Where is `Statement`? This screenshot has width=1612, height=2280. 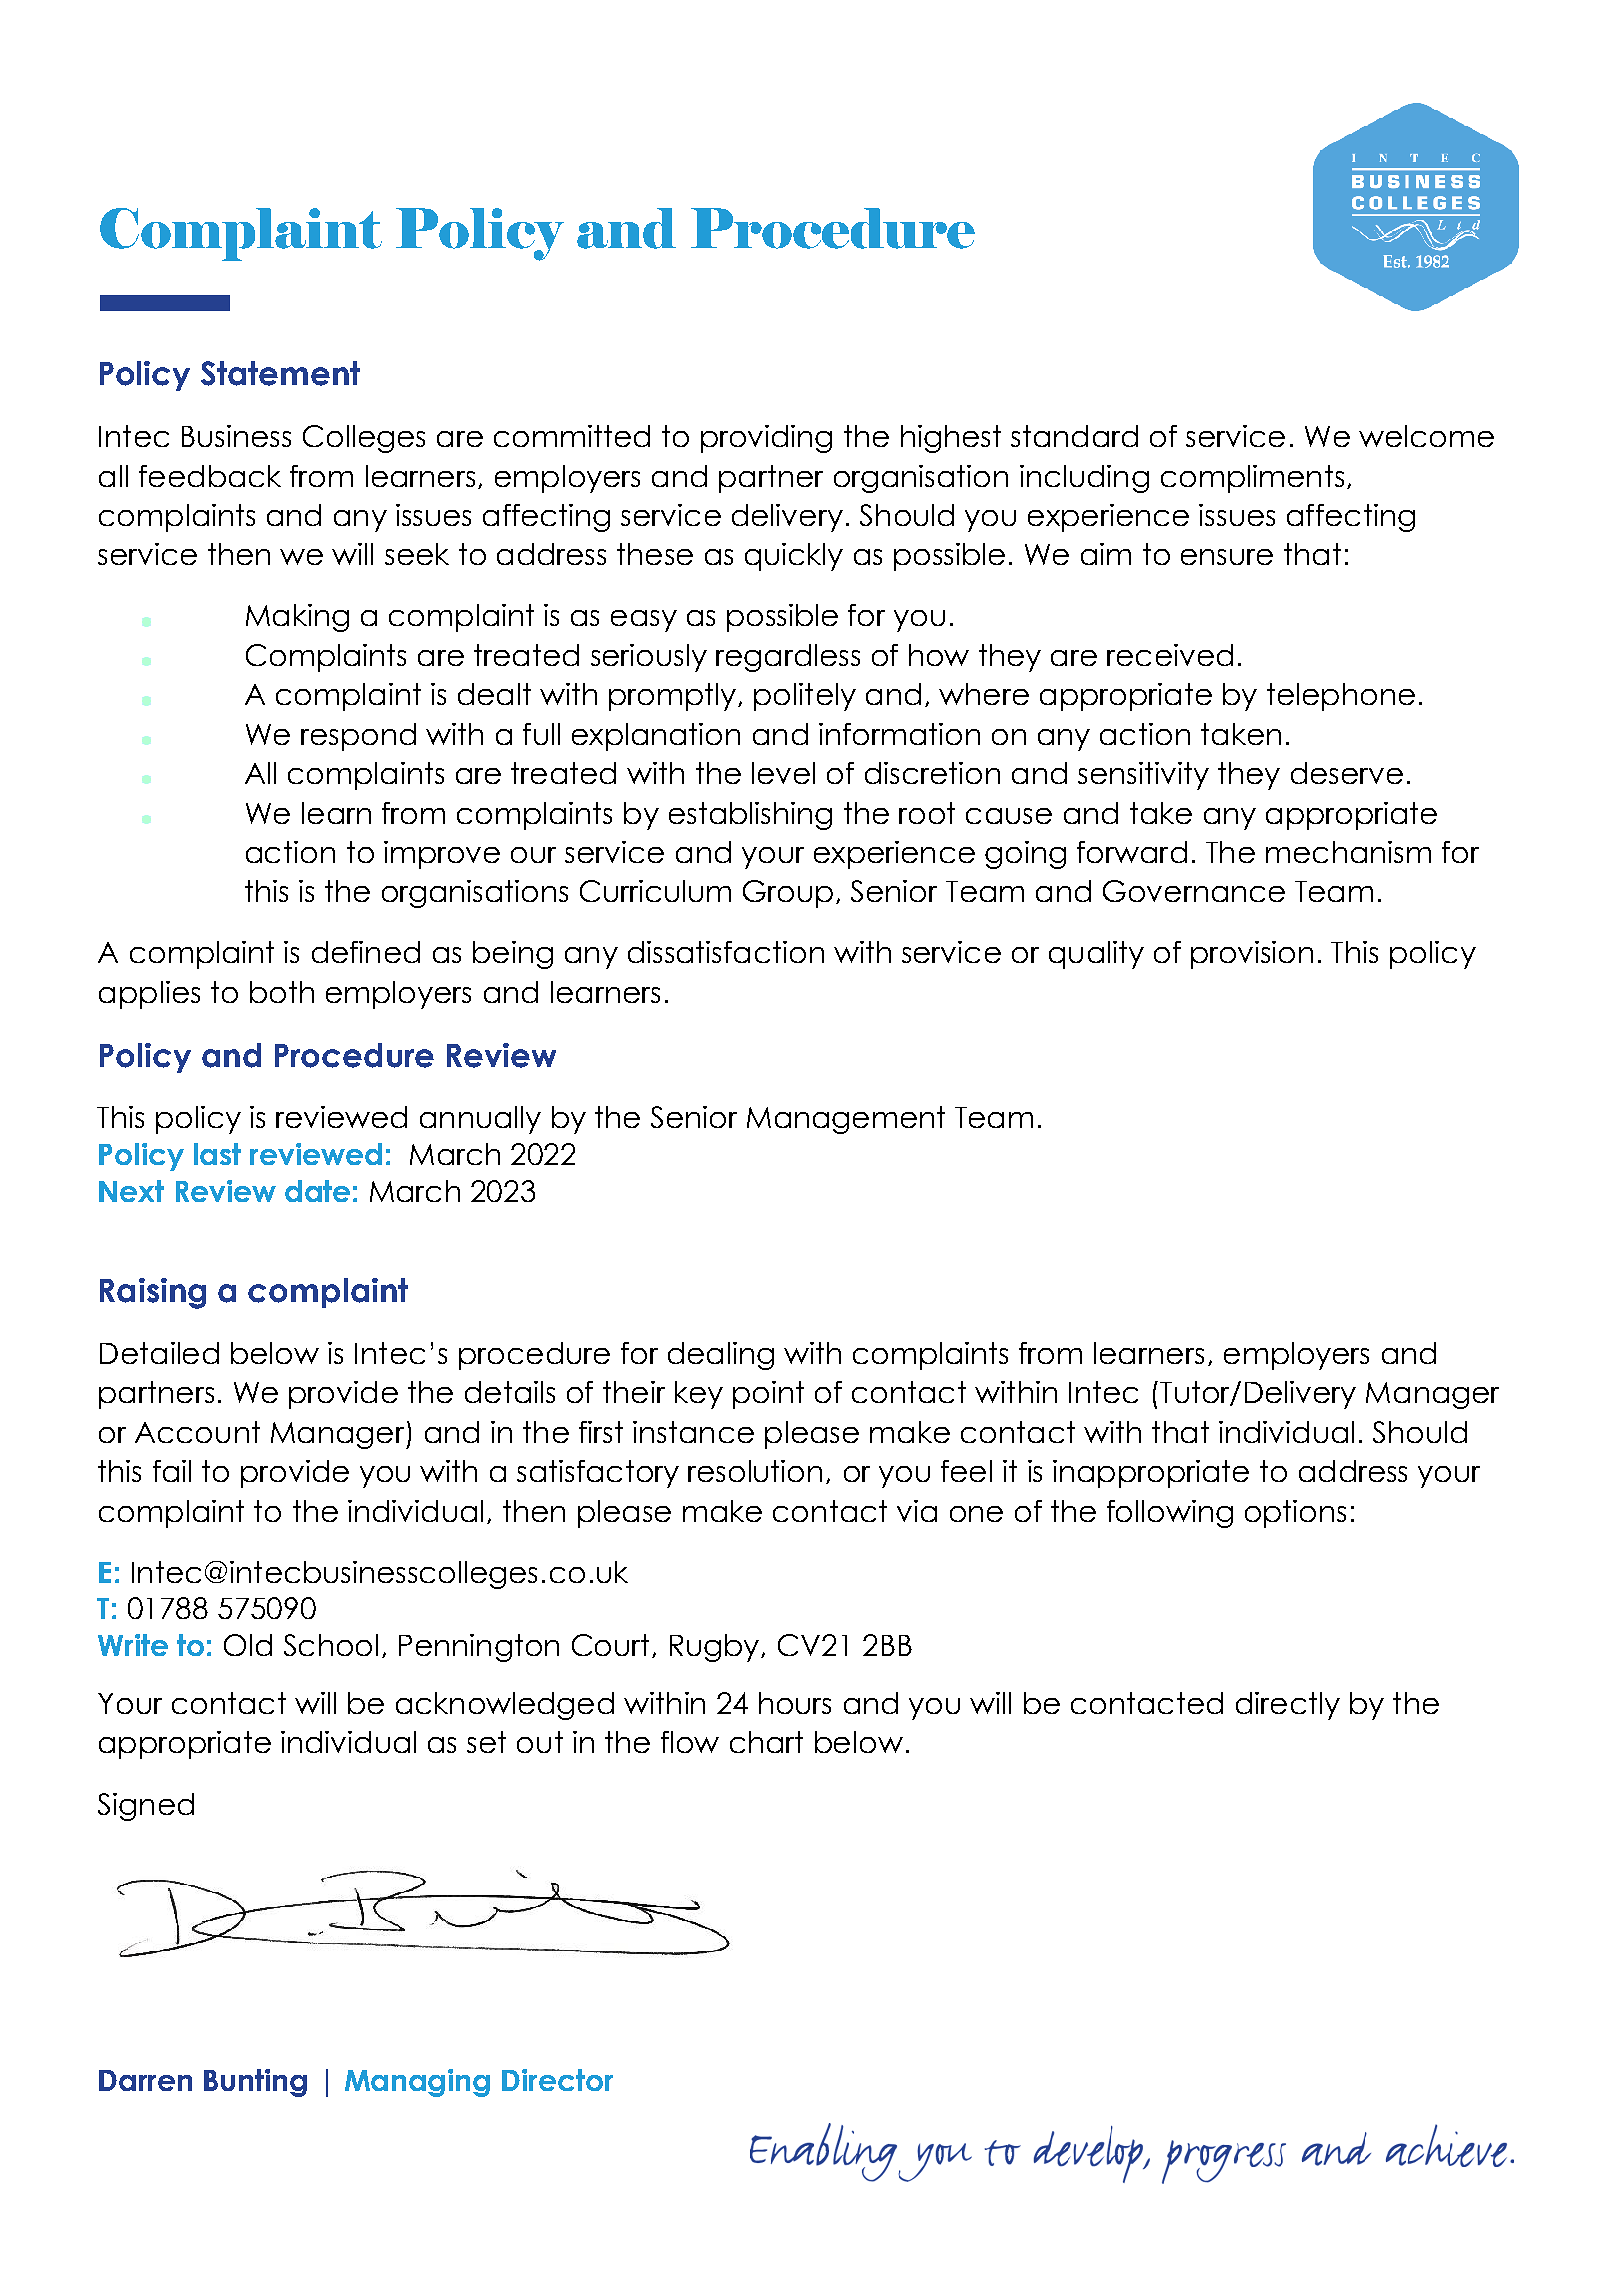
Statement is located at coordinates (280, 373).
